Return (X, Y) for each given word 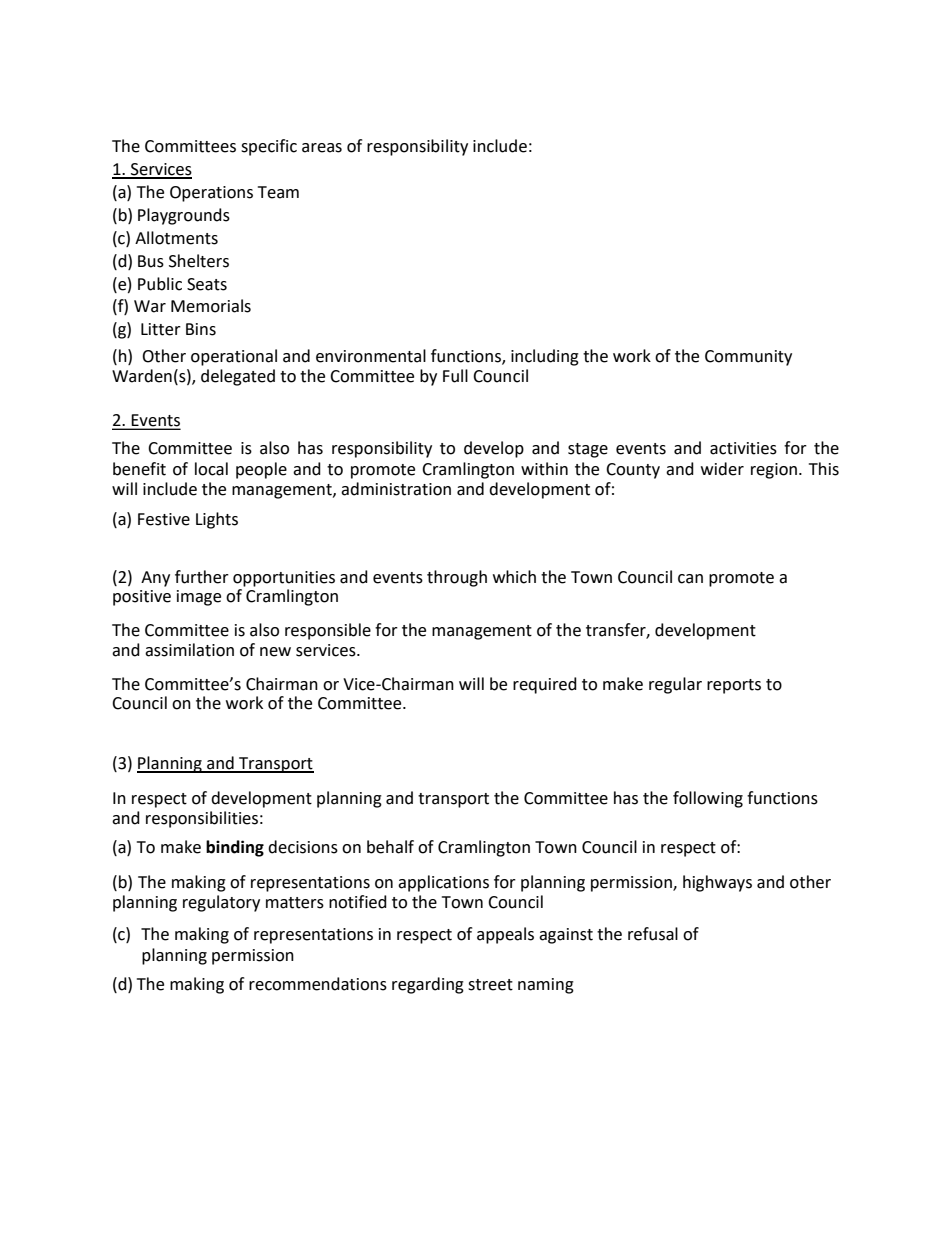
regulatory (221, 903)
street (490, 985)
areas (322, 148)
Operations (211, 194)
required (545, 685)
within (544, 469)
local (211, 469)
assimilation (189, 650)
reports (734, 686)
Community (748, 358)
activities (743, 448)
